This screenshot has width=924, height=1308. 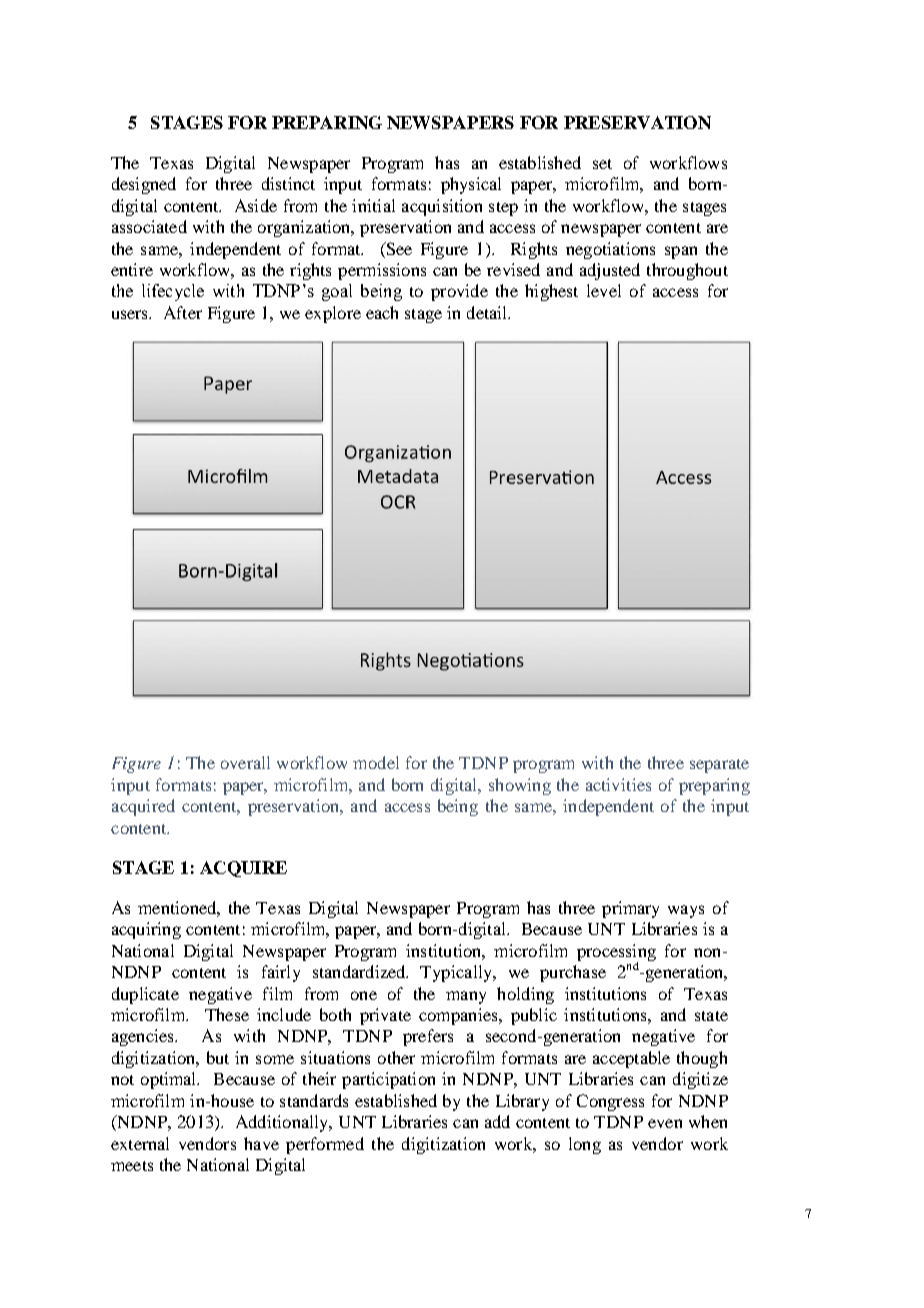 What do you see at coordinates (442, 207) in the screenshot?
I see `acquisition` at bounding box center [442, 207].
